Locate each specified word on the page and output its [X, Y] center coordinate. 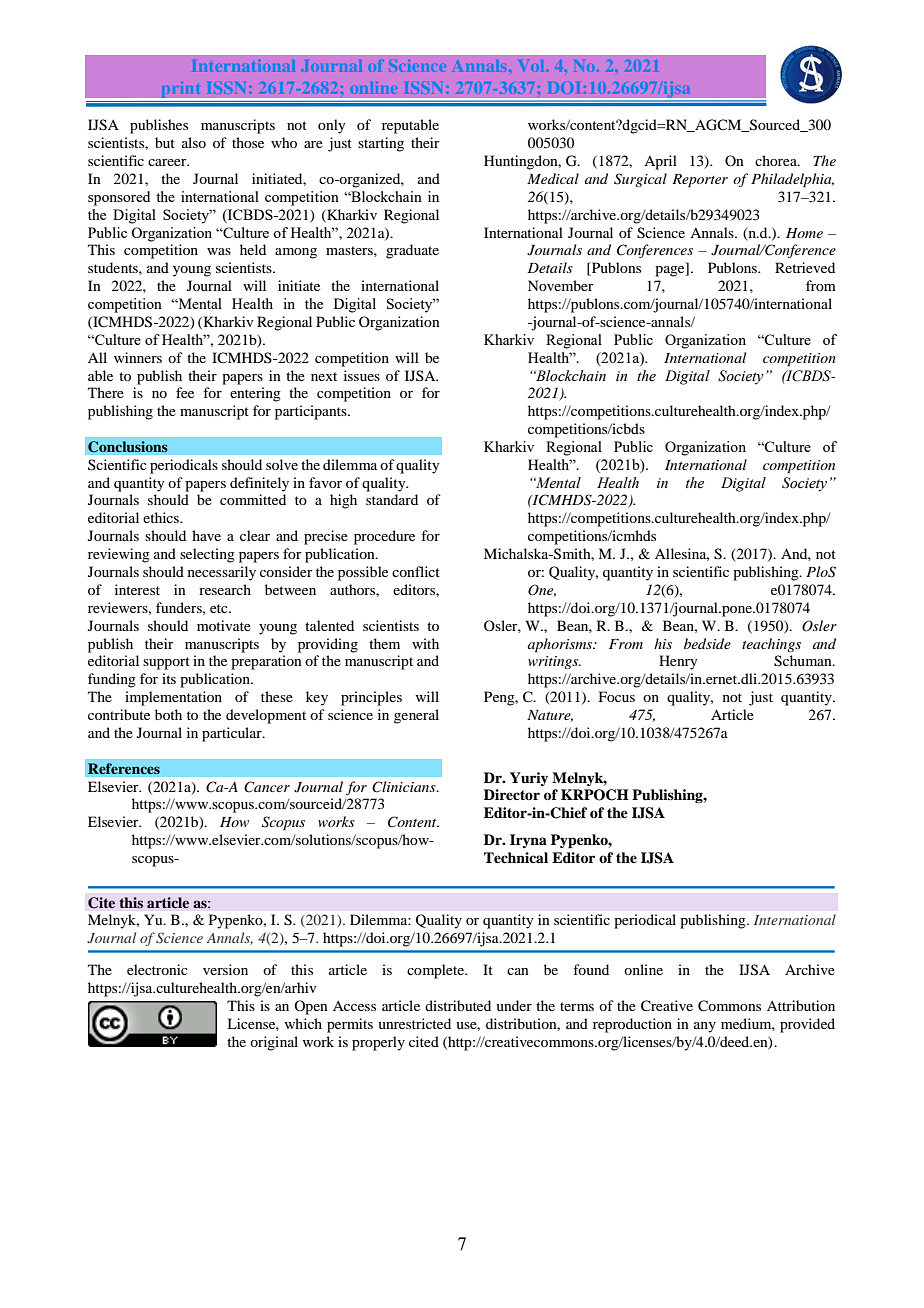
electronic [157, 969]
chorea [777, 160]
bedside [707, 643]
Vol [533, 66]
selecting [207, 555]
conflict [416, 571]
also [194, 142]
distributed [458, 1005]
